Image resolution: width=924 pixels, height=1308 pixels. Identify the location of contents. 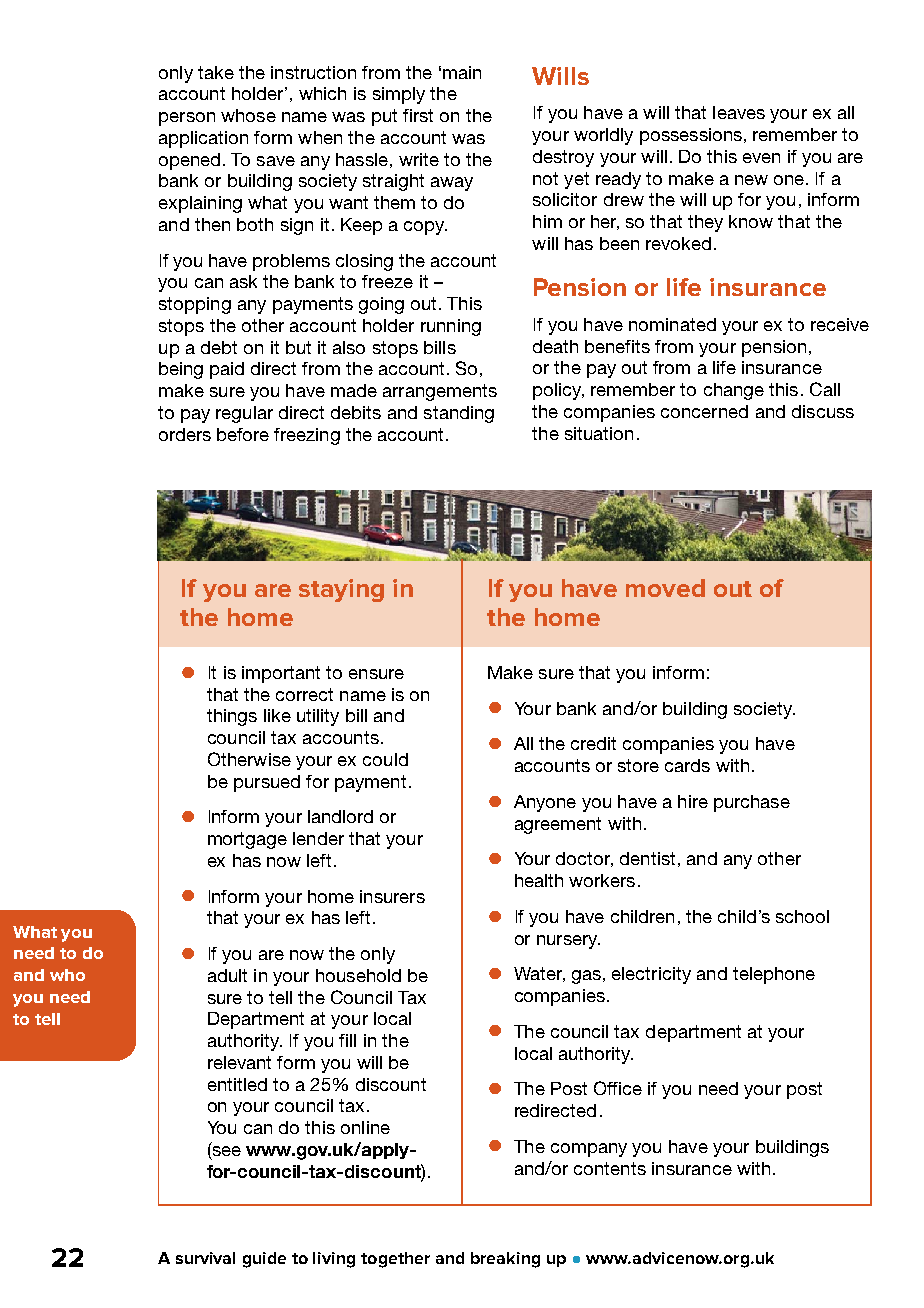
(610, 1168).
